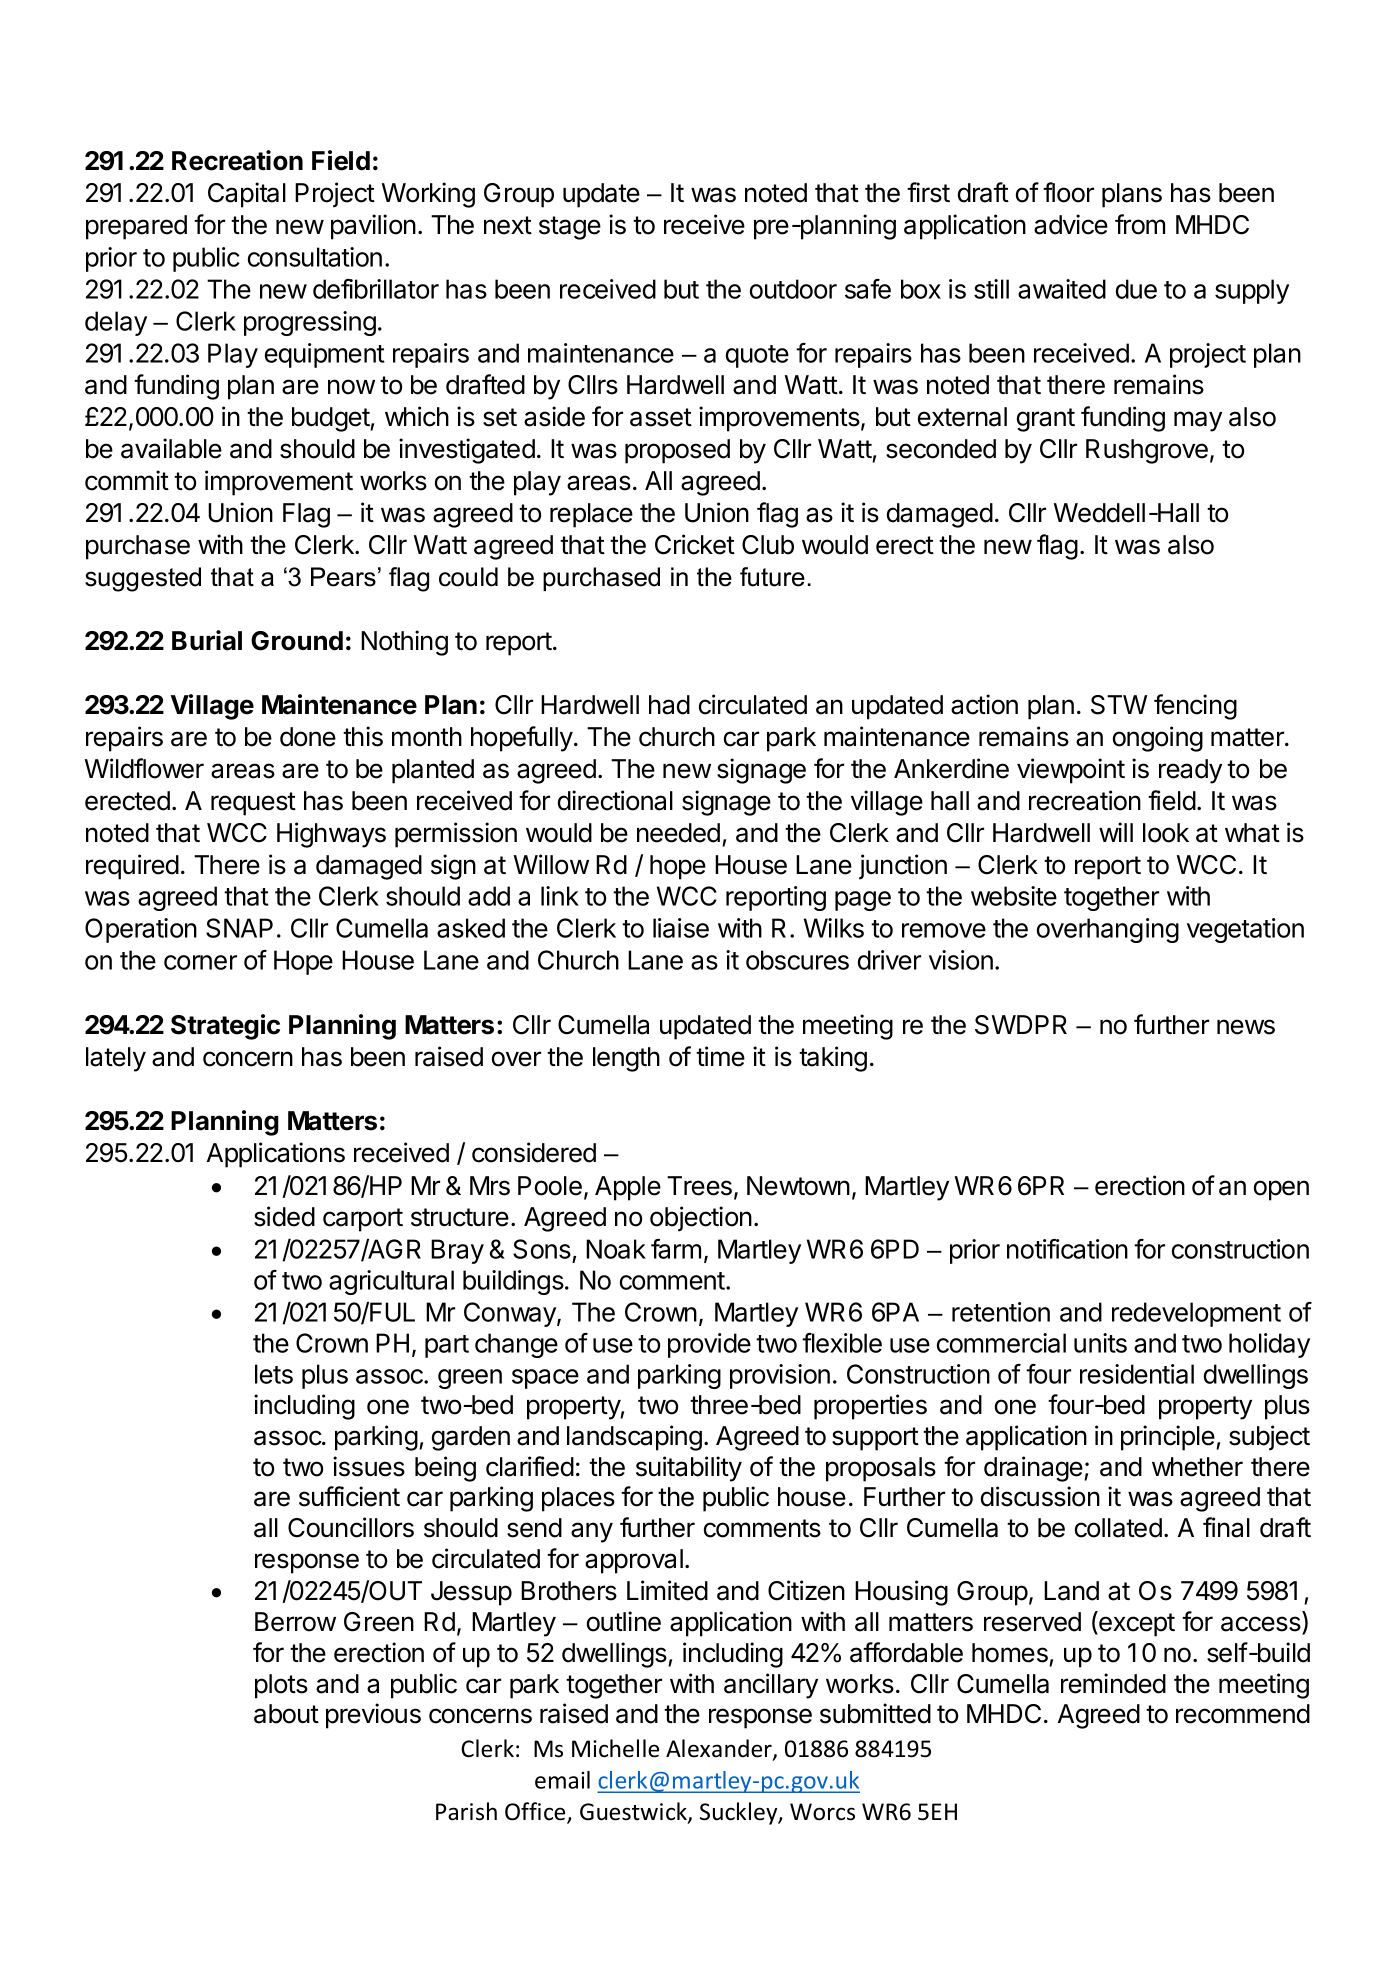 The width and height of the image is (1394, 1972). Describe the element at coordinates (1166, 833) in the image. I see `look` at that location.
